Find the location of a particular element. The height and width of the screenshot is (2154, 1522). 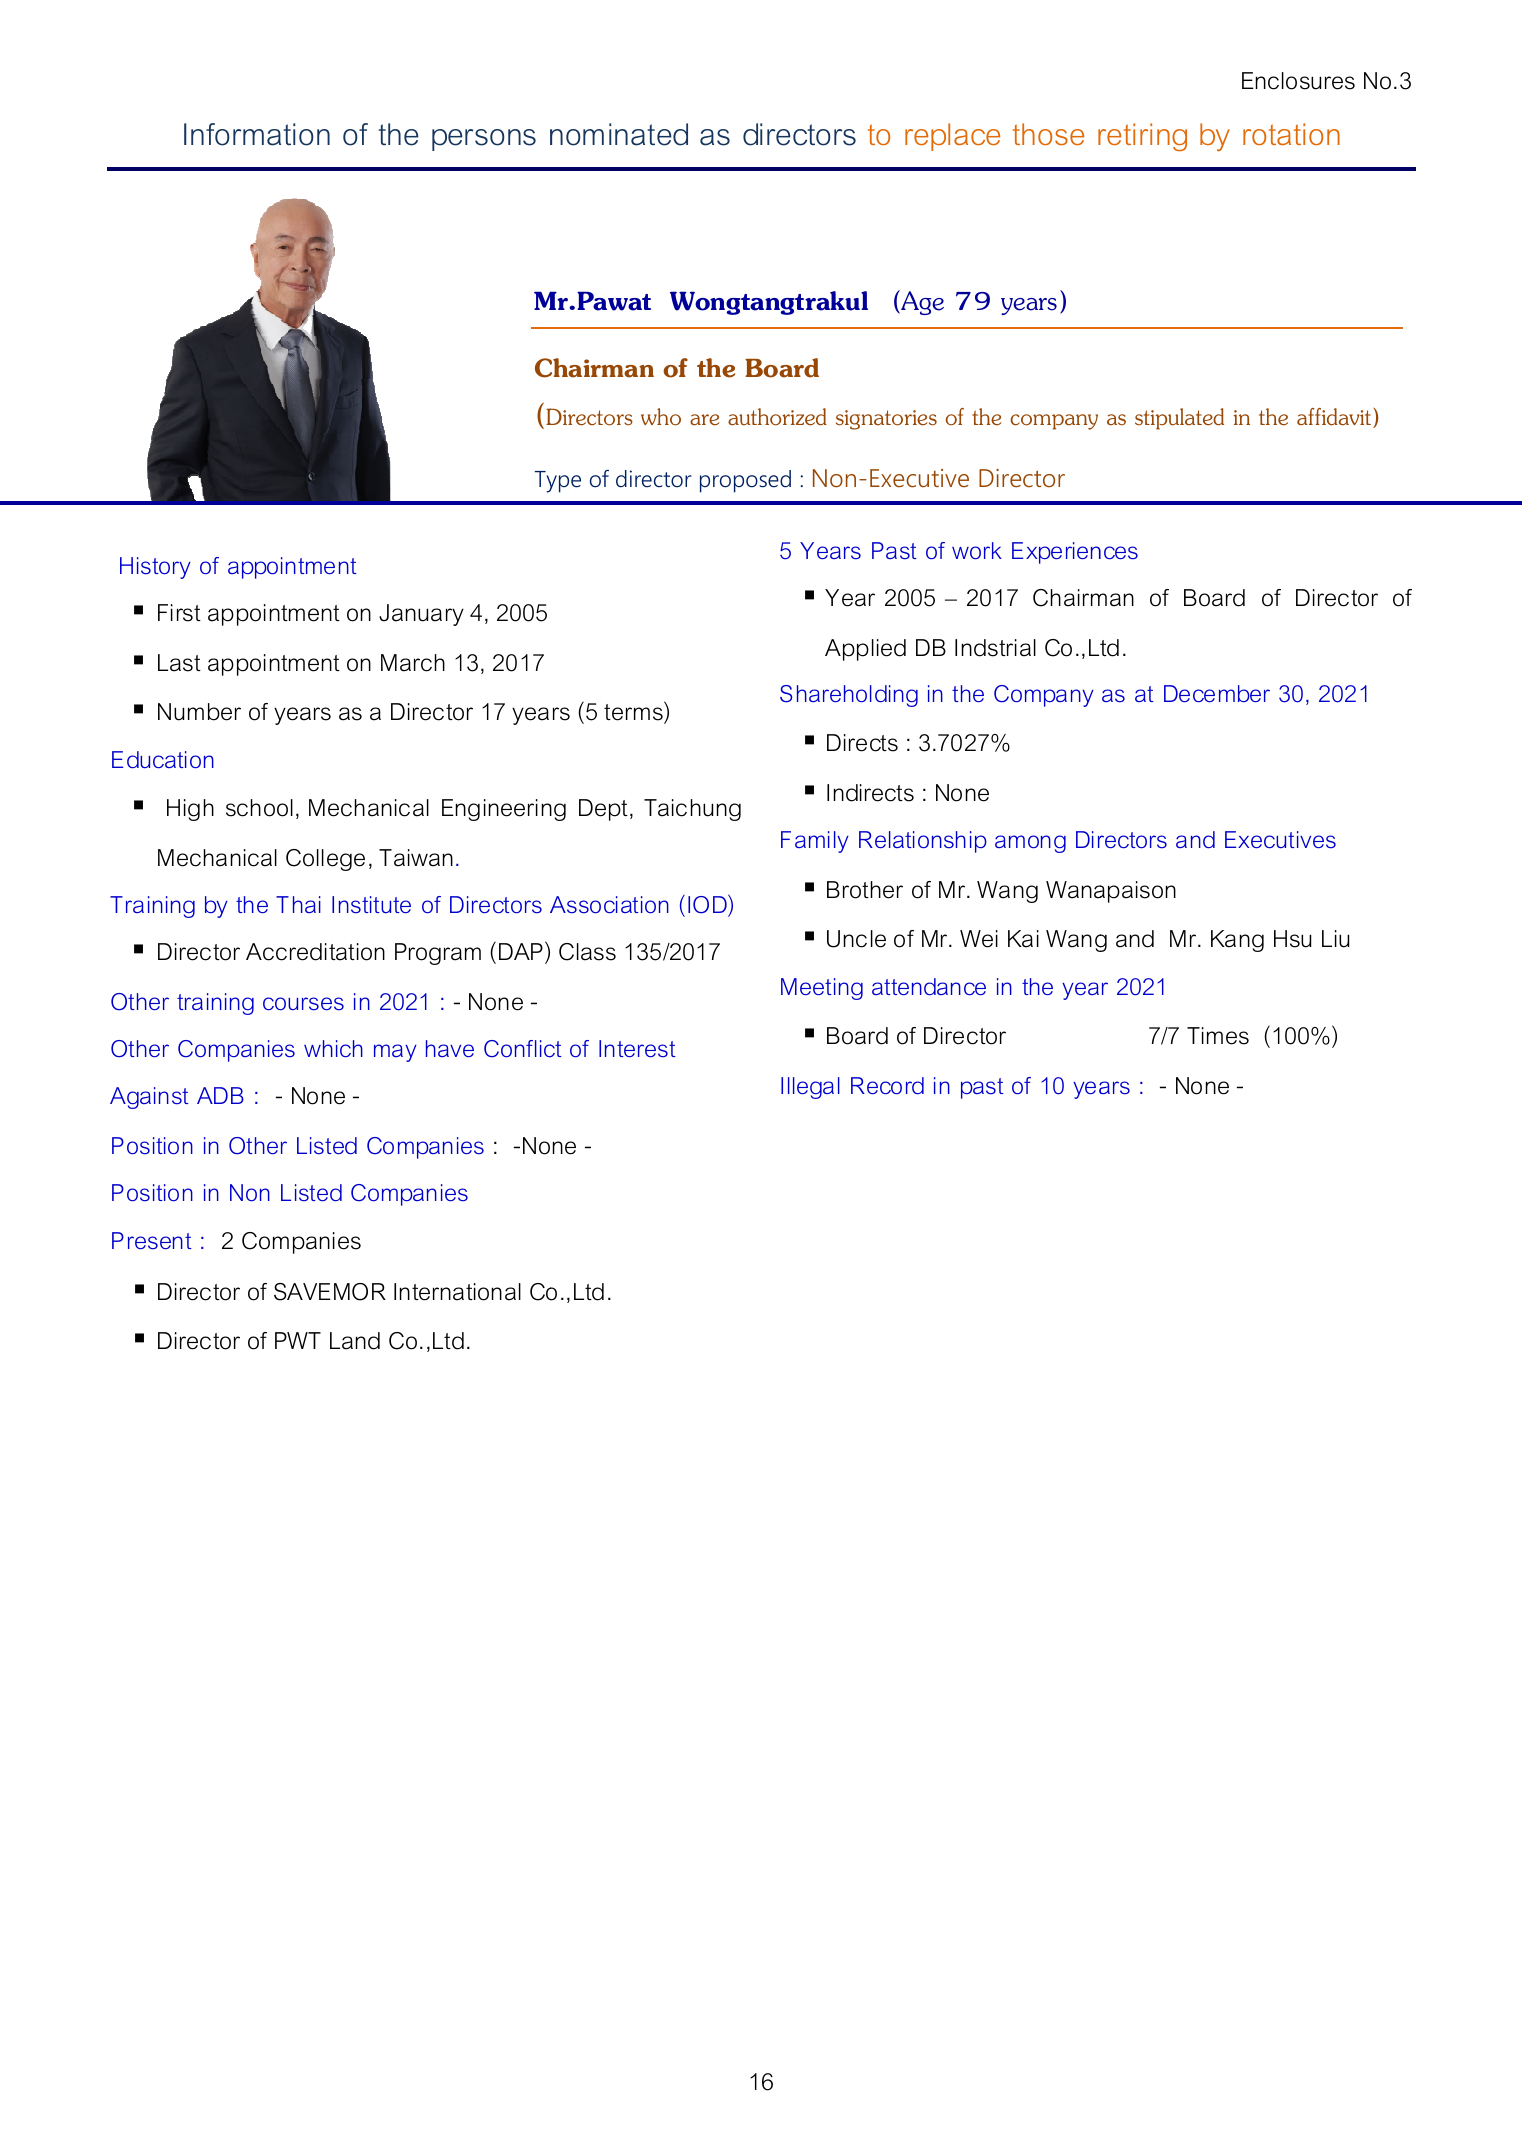

Times is located at coordinates (1218, 1036).
